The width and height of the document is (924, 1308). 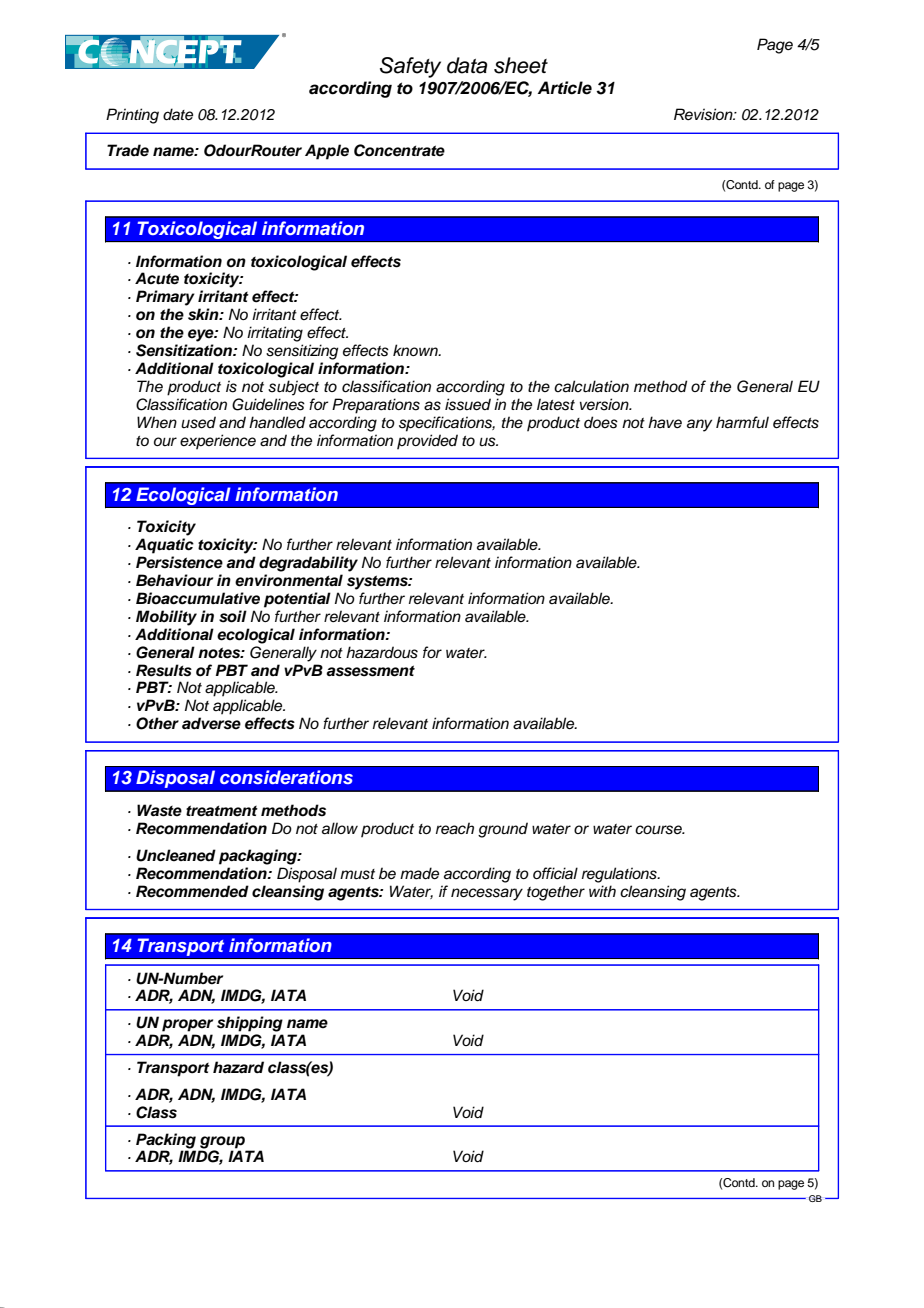 I want to click on with, so click(x=602, y=891).
